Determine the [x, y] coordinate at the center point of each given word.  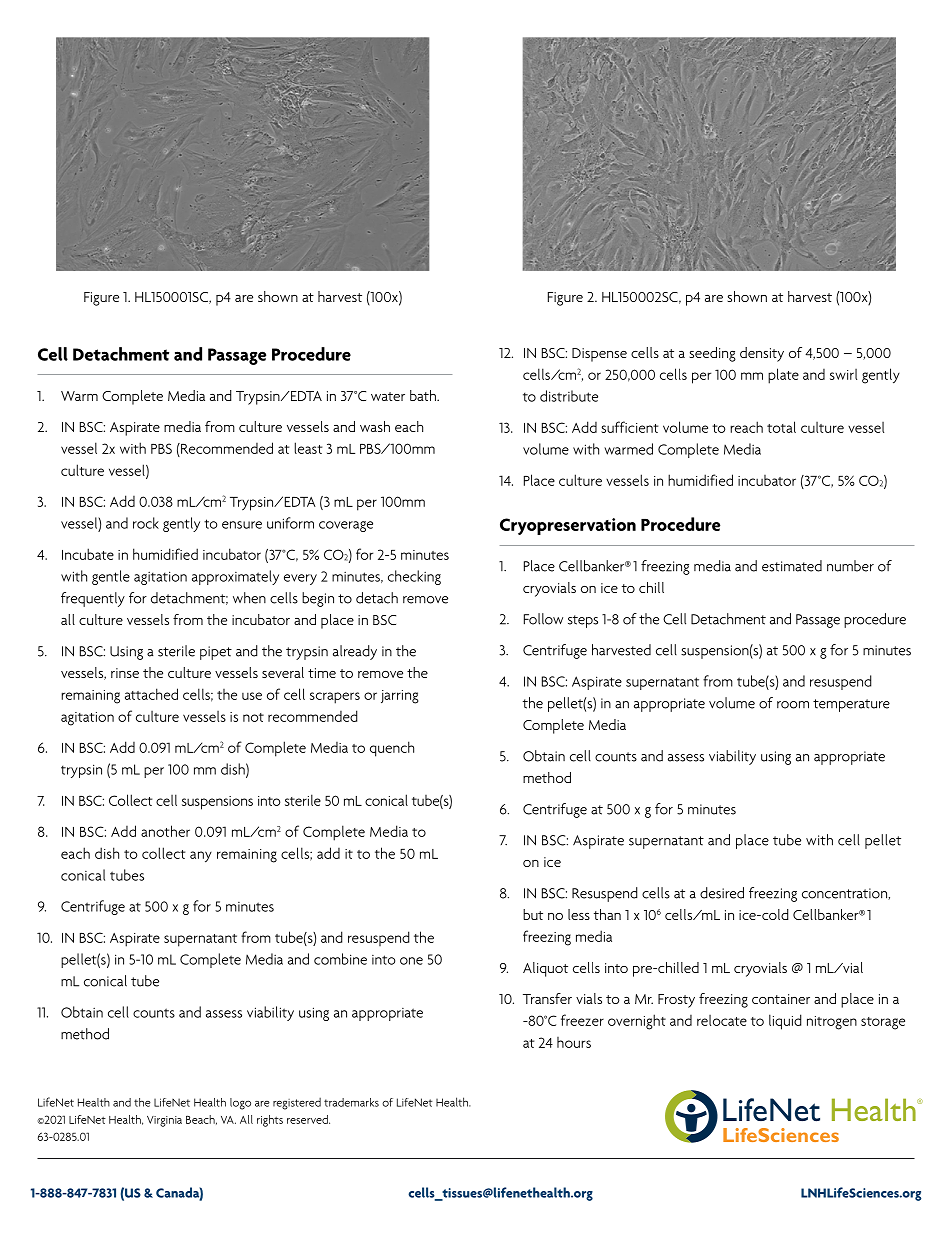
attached [151, 694]
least [308, 448]
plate [783, 376]
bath [424, 395]
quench [392, 749]
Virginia [164, 1121]
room [793, 705]
